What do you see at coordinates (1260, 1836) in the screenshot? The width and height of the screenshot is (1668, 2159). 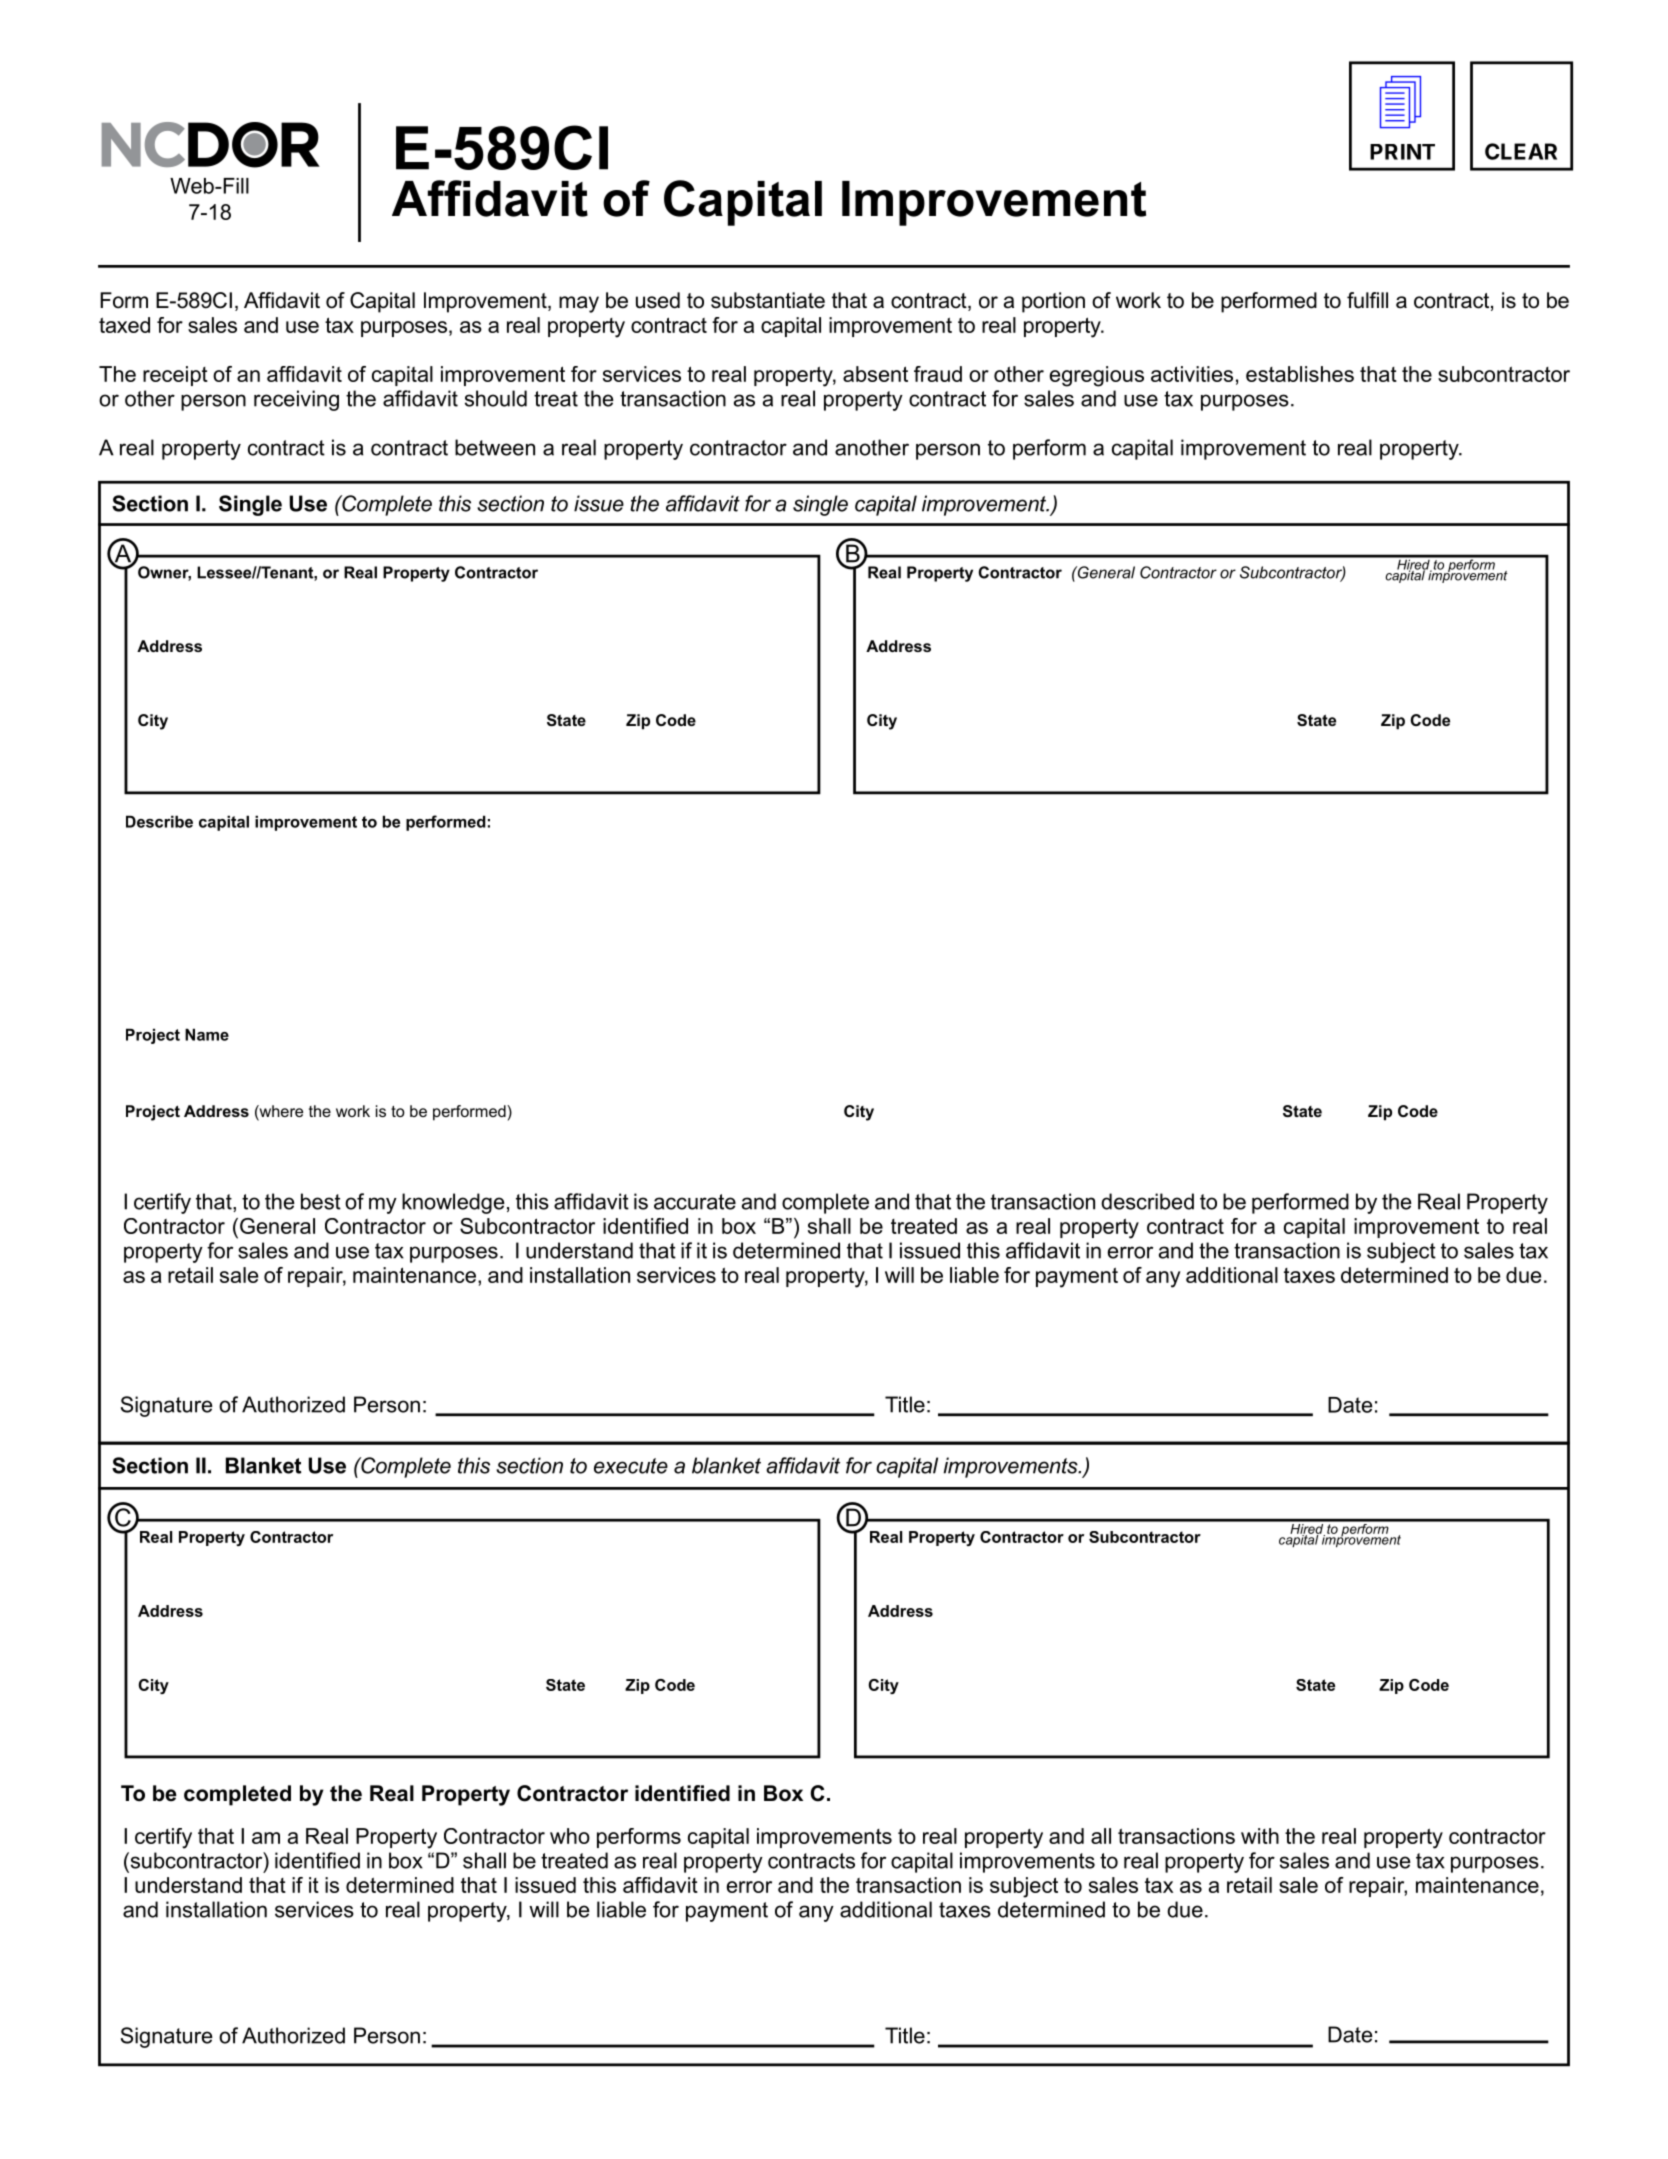 I see `with` at bounding box center [1260, 1836].
